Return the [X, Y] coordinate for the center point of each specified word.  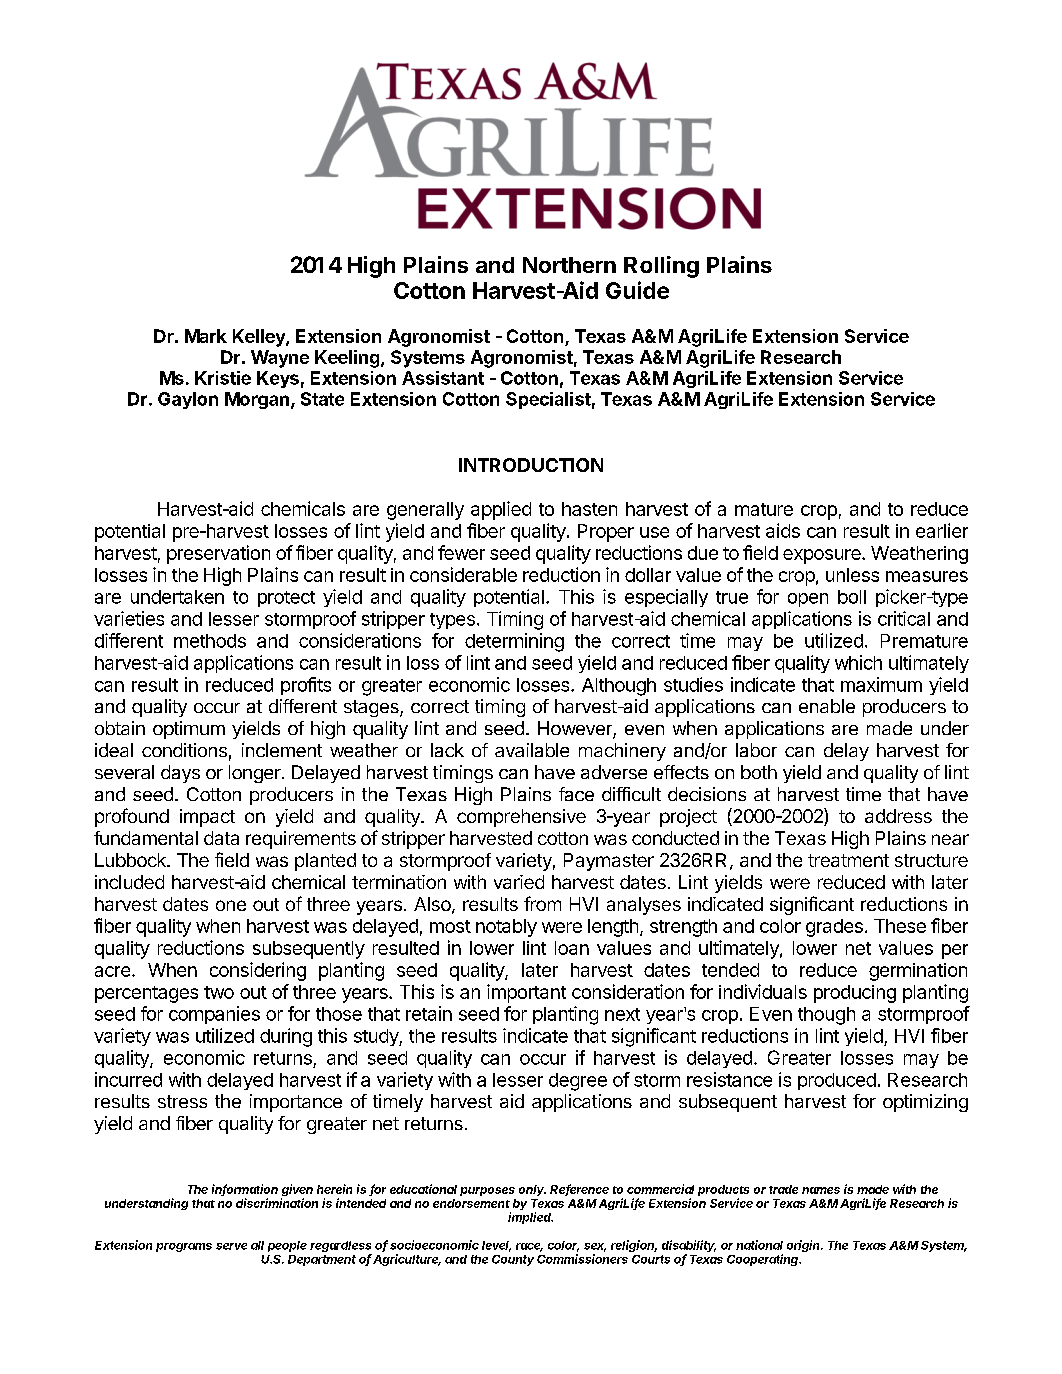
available [532, 750]
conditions [184, 750]
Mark [206, 336]
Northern [569, 265]
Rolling [661, 267]
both [759, 772]
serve [231, 1246]
